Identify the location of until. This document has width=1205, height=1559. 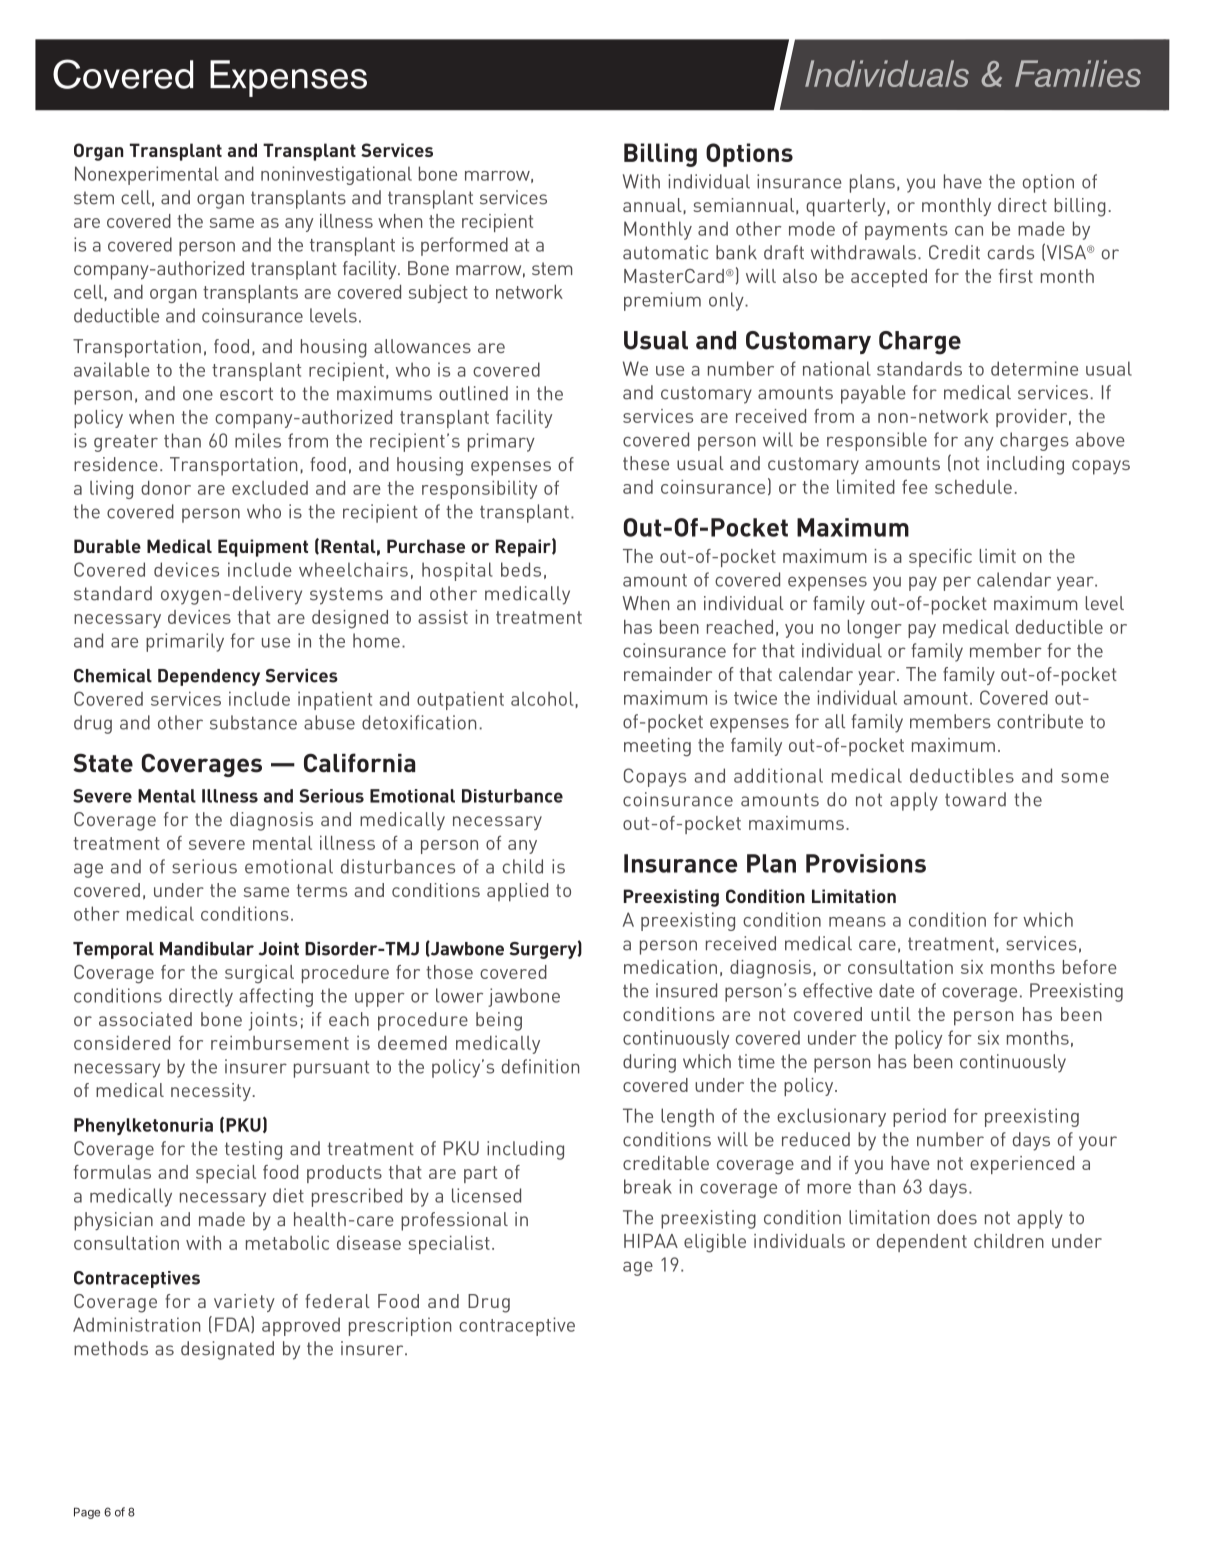
(891, 1014).
